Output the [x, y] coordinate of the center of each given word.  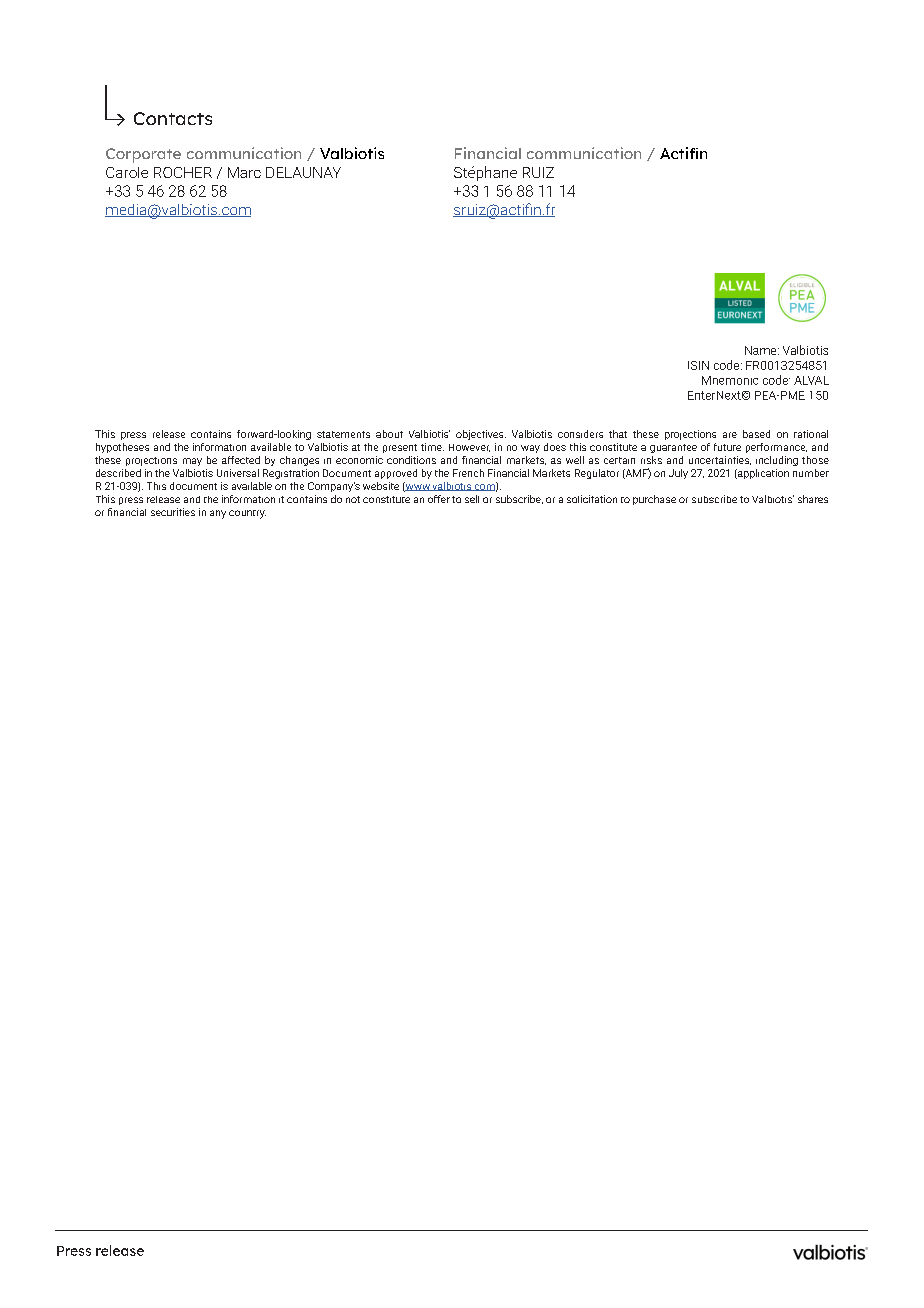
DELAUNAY [303, 172]
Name [762, 350]
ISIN [698, 365]
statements [343, 434]
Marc [244, 172]
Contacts [173, 118]
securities [173, 512]
